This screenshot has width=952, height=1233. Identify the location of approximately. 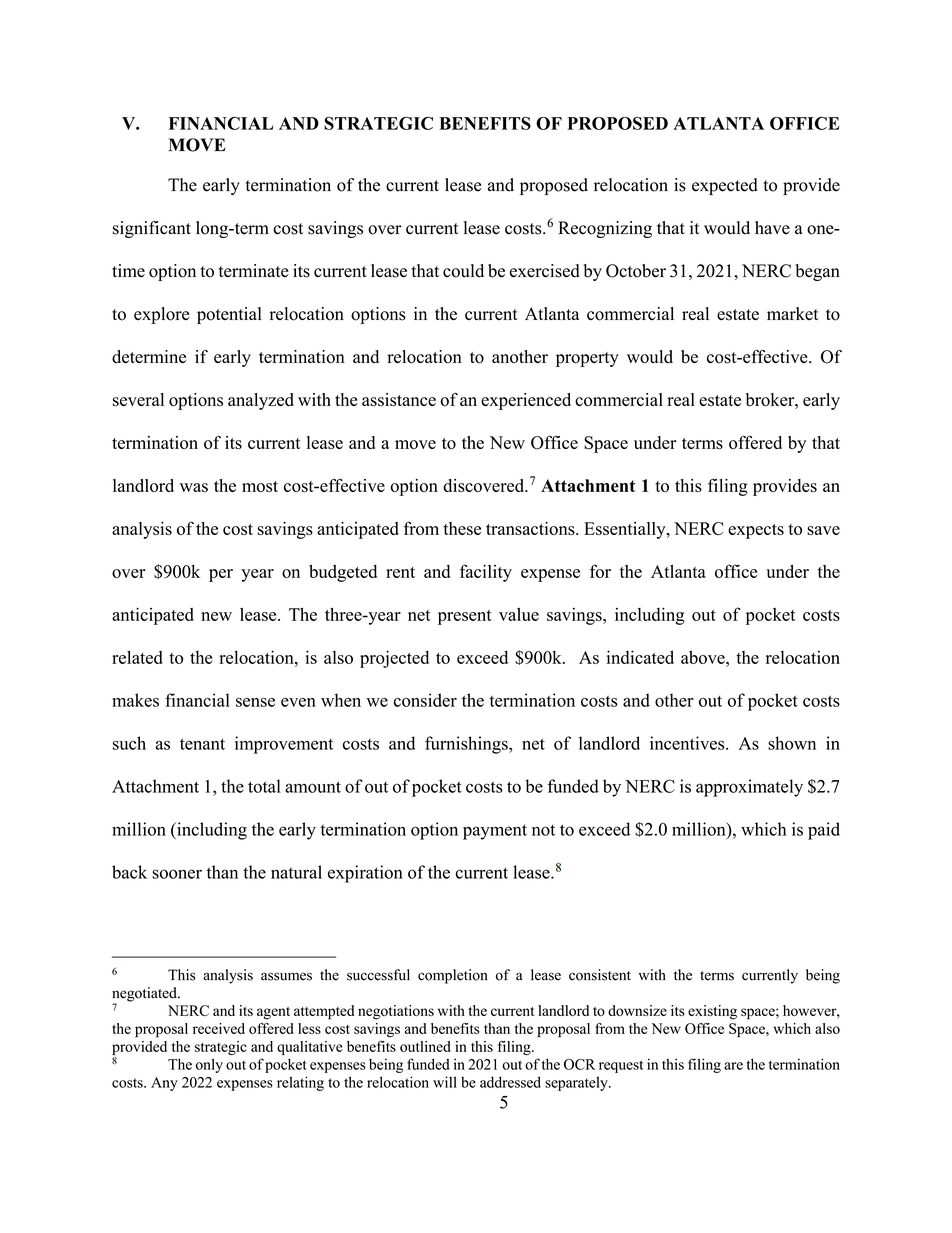
(749, 788).
